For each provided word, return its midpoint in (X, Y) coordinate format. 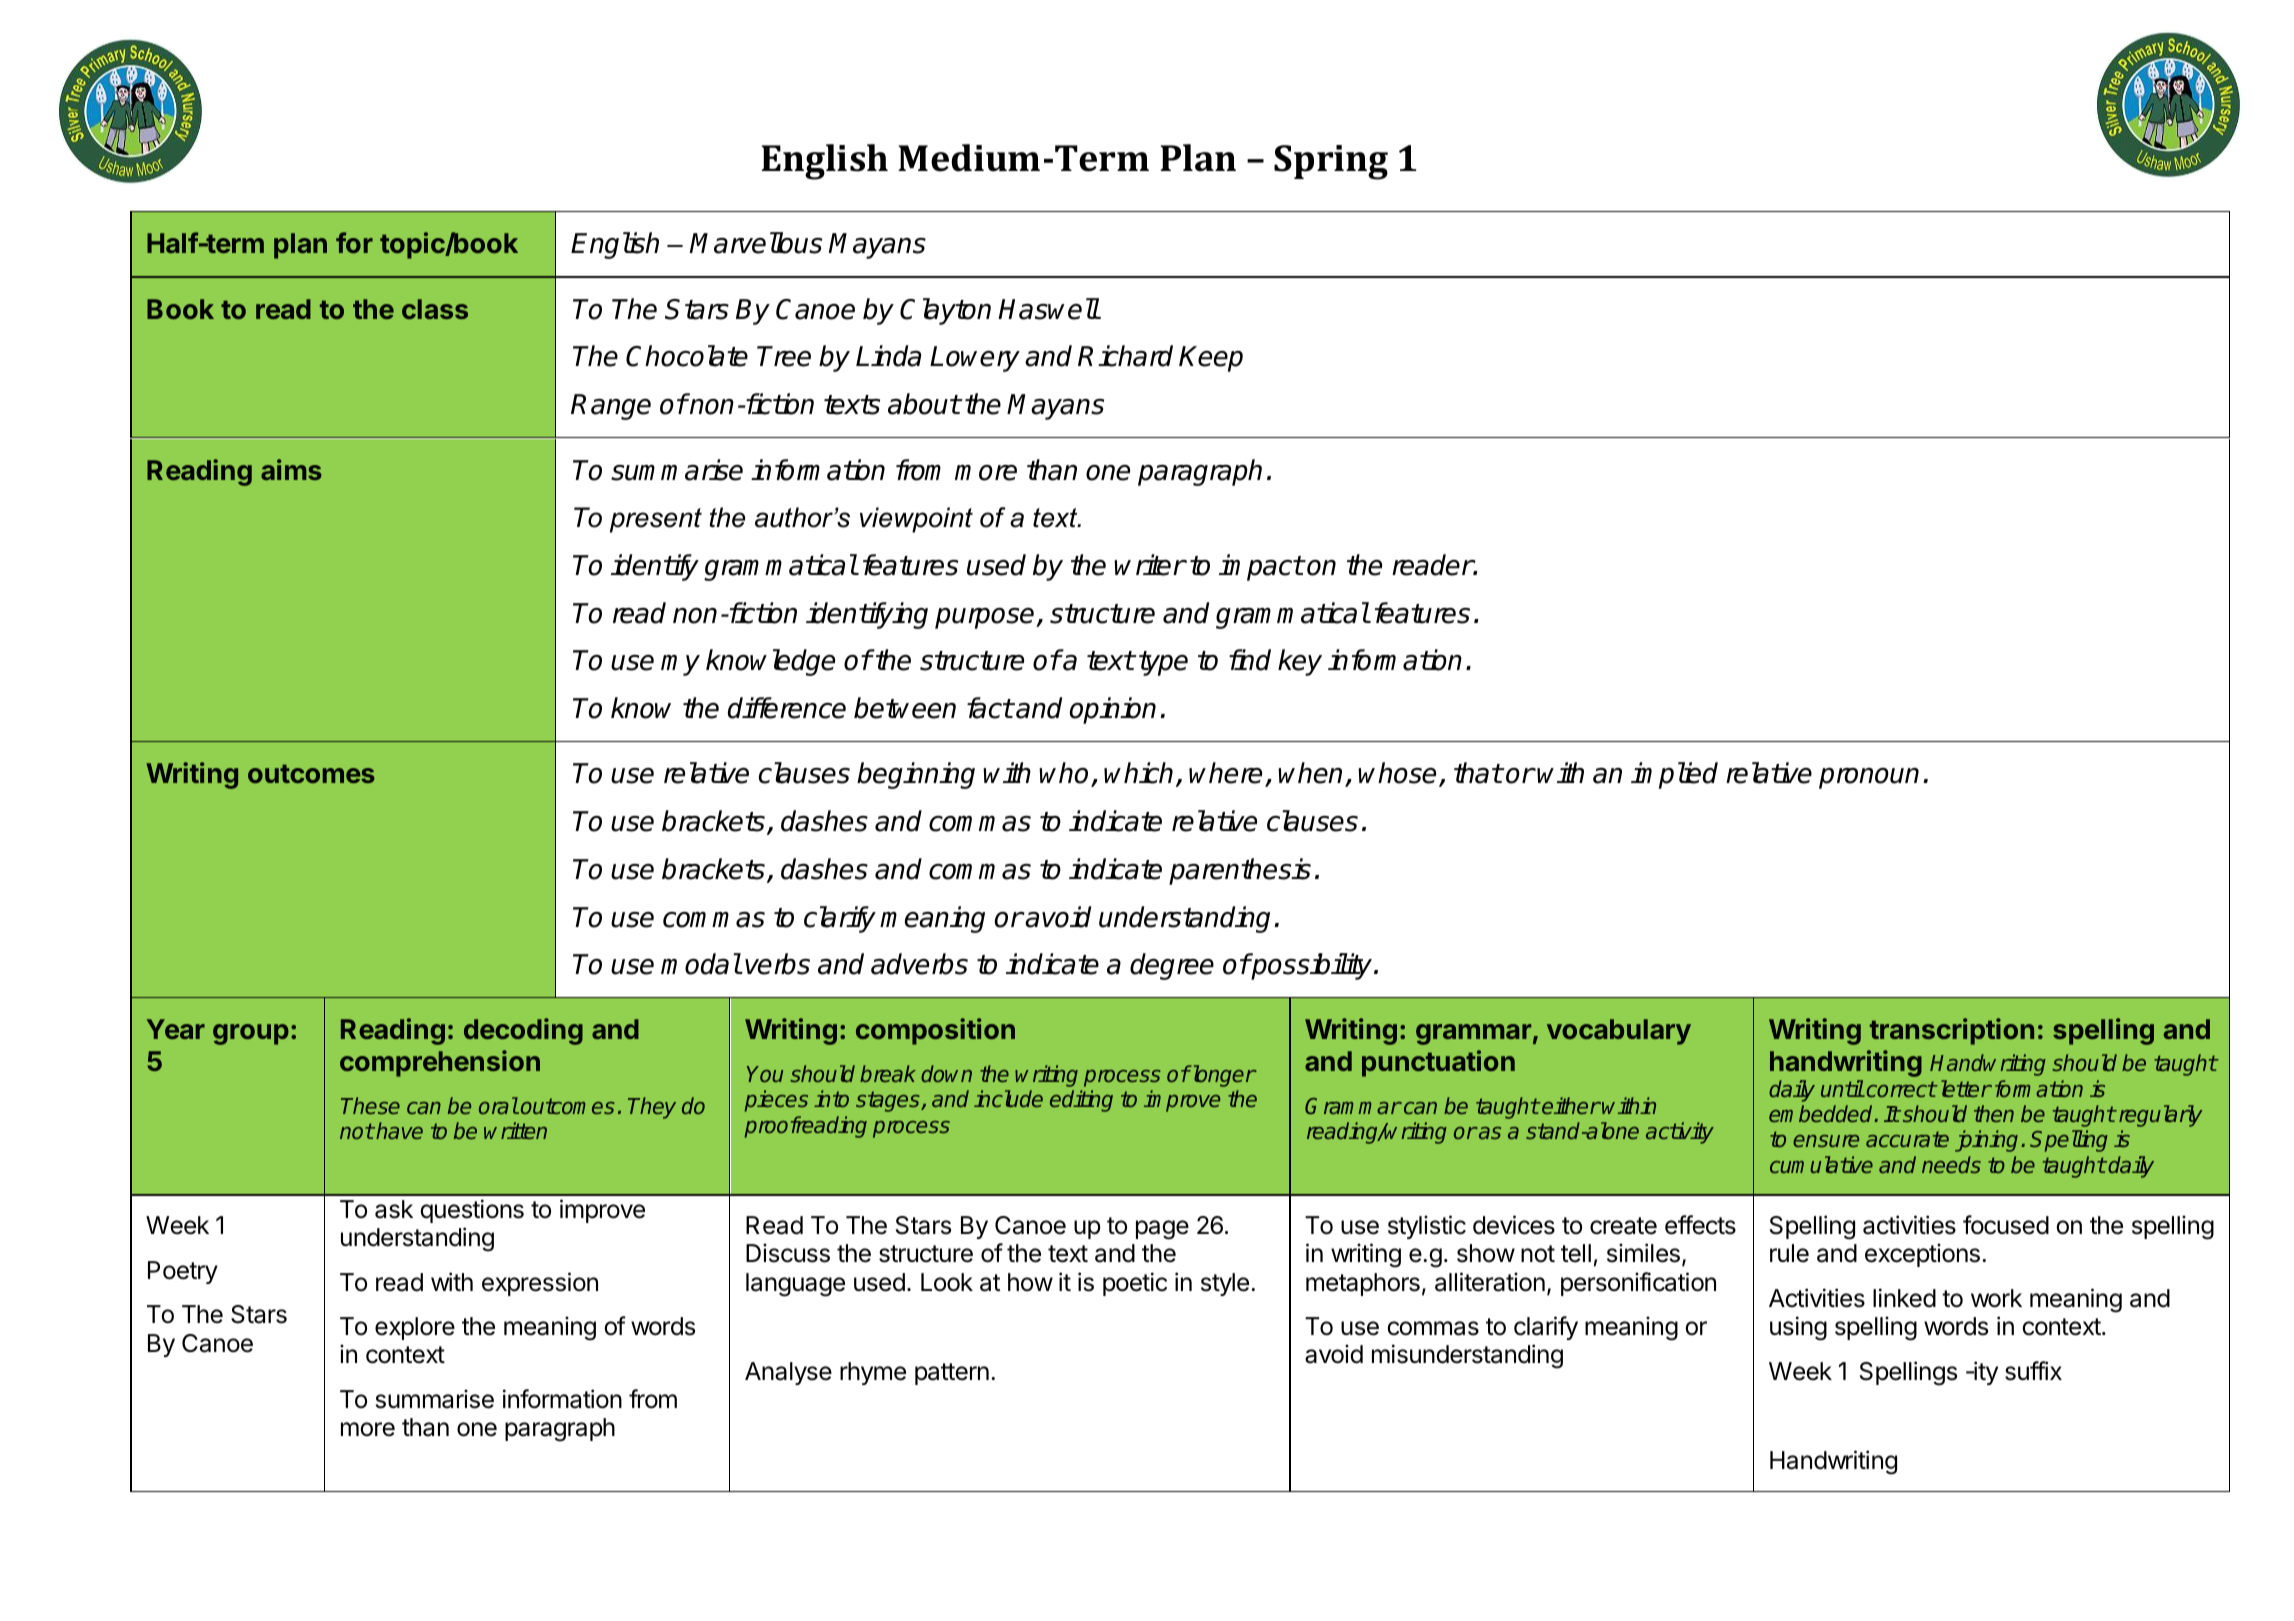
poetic (1135, 1284)
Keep (1211, 359)
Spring (1331, 162)
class (435, 309)
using (1798, 1328)
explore (415, 1328)
